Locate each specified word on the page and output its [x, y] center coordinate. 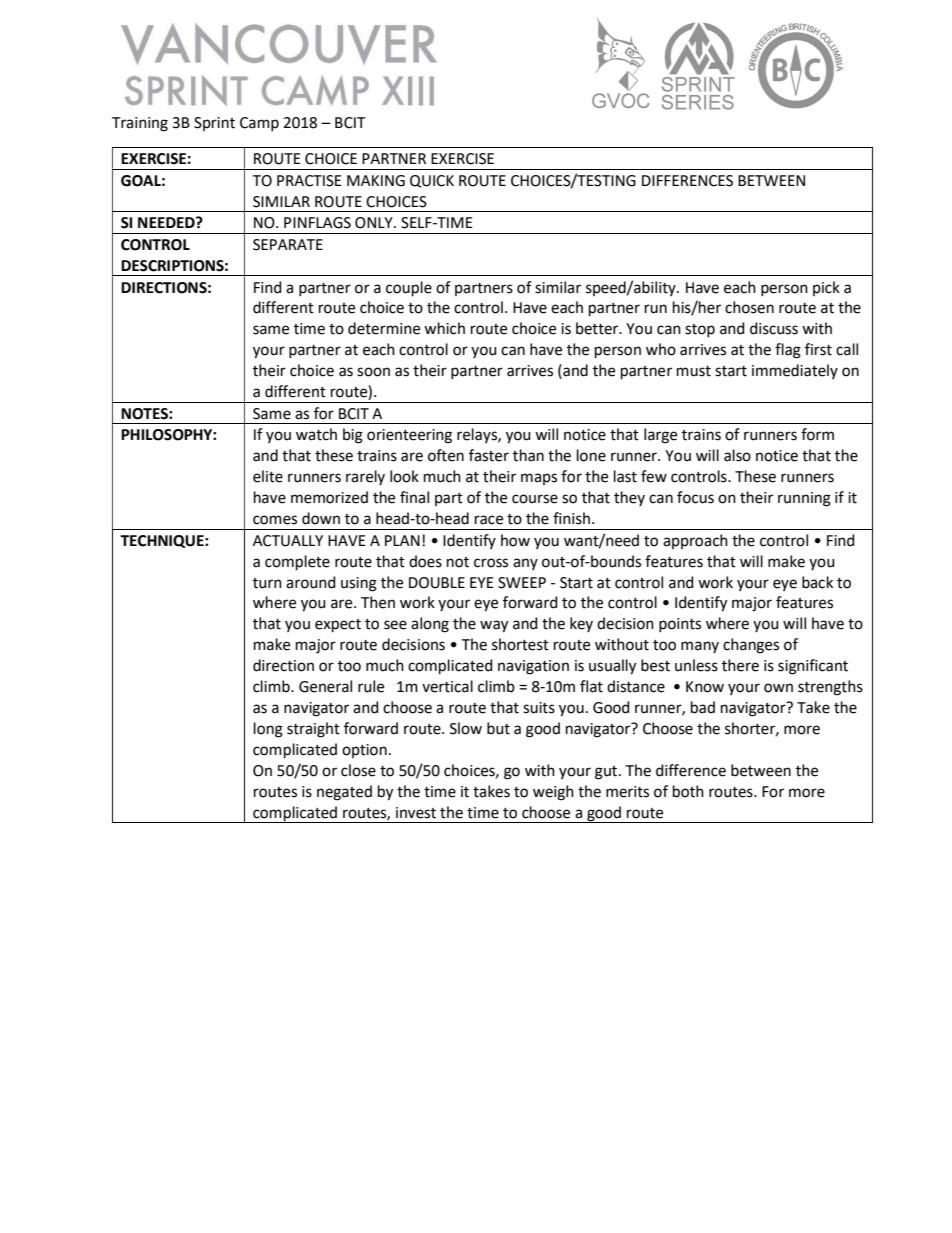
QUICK [432, 181]
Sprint [214, 124]
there [740, 665]
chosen [749, 307]
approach [695, 541]
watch [316, 434]
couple [409, 288]
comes [275, 520]
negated [344, 793]
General [325, 686]
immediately [795, 371]
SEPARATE [288, 245]
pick [826, 288]
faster [489, 455]
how [515, 540]
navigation [533, 667]
